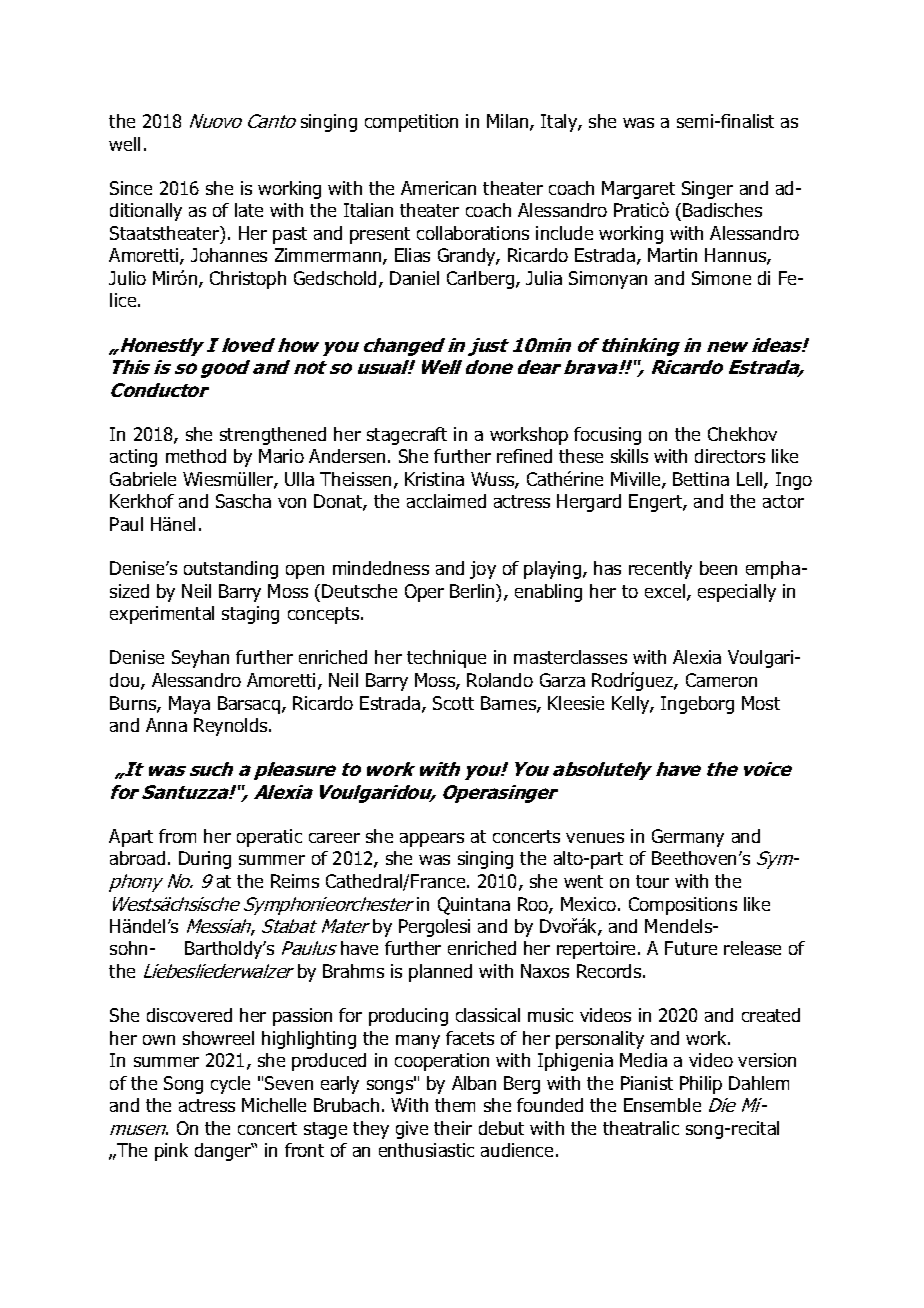 The width and height of the screenshot is (924, 1308). What do you see at coordinates (250, 615) in the screenshot?
I see `staging` at bounding box center [250, 615].
